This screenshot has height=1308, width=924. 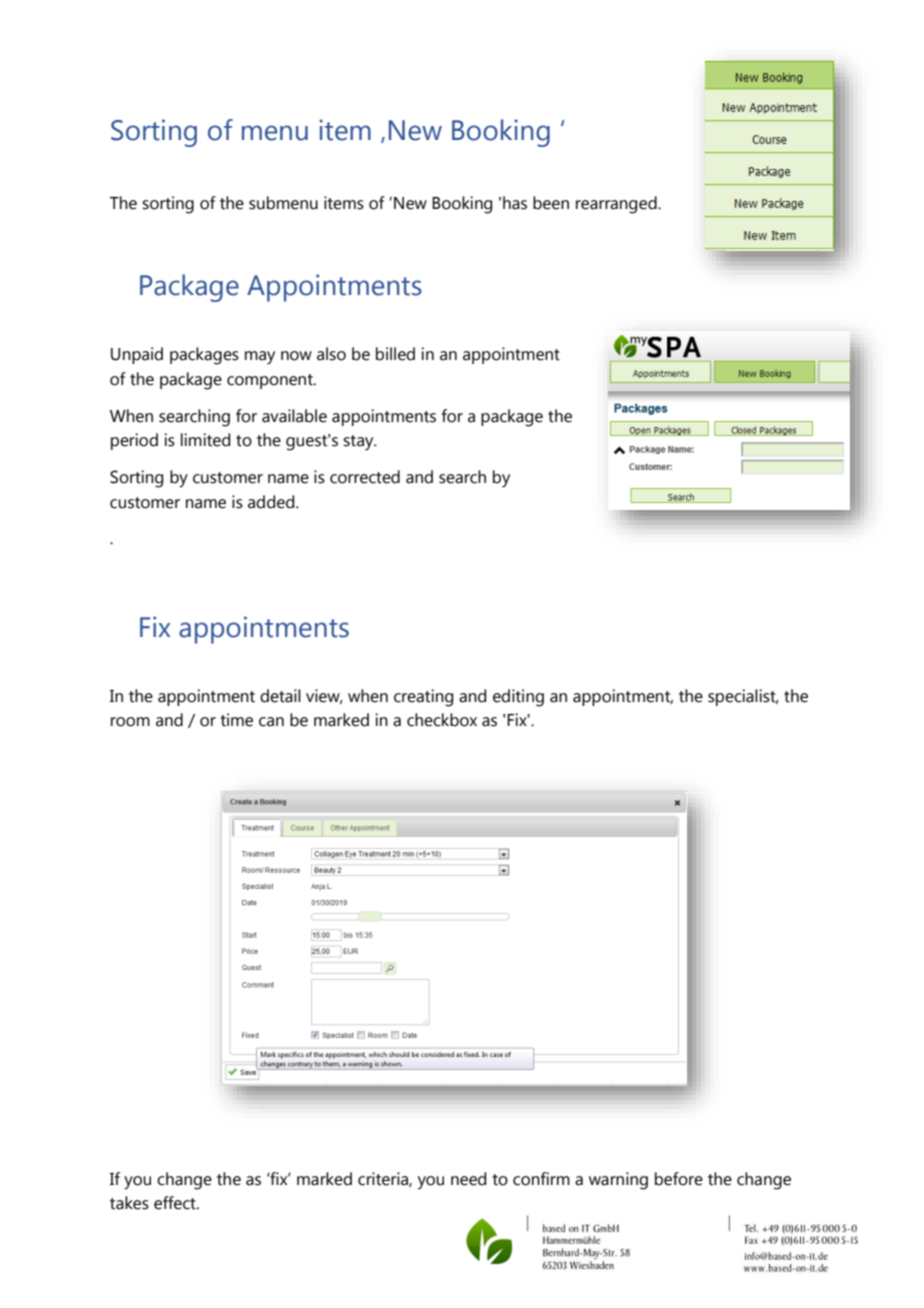 I want to click on editing, so click(x=518, y=698).
